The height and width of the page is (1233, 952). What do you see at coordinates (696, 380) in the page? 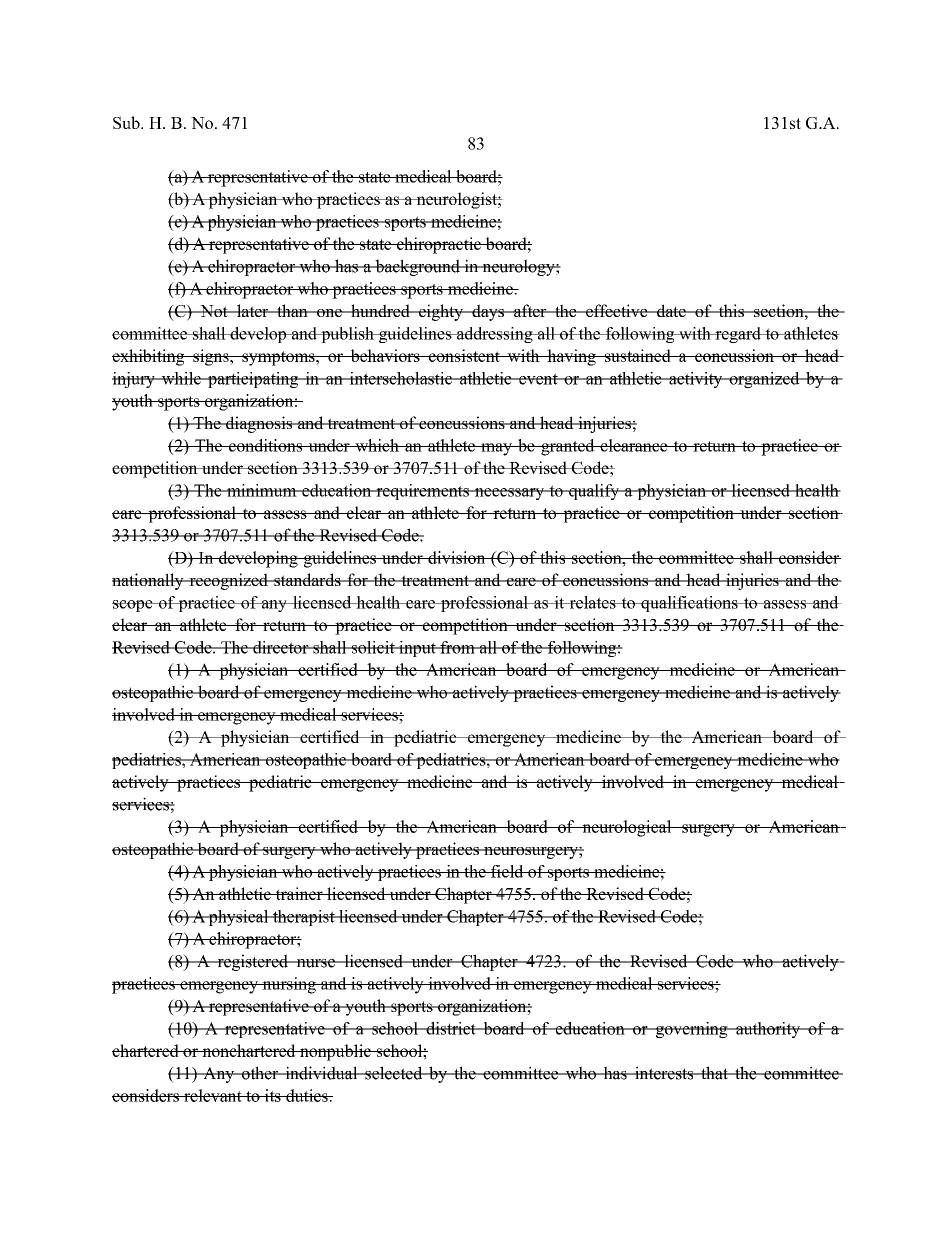
I see `activity` at bounding box center [696, 380].
